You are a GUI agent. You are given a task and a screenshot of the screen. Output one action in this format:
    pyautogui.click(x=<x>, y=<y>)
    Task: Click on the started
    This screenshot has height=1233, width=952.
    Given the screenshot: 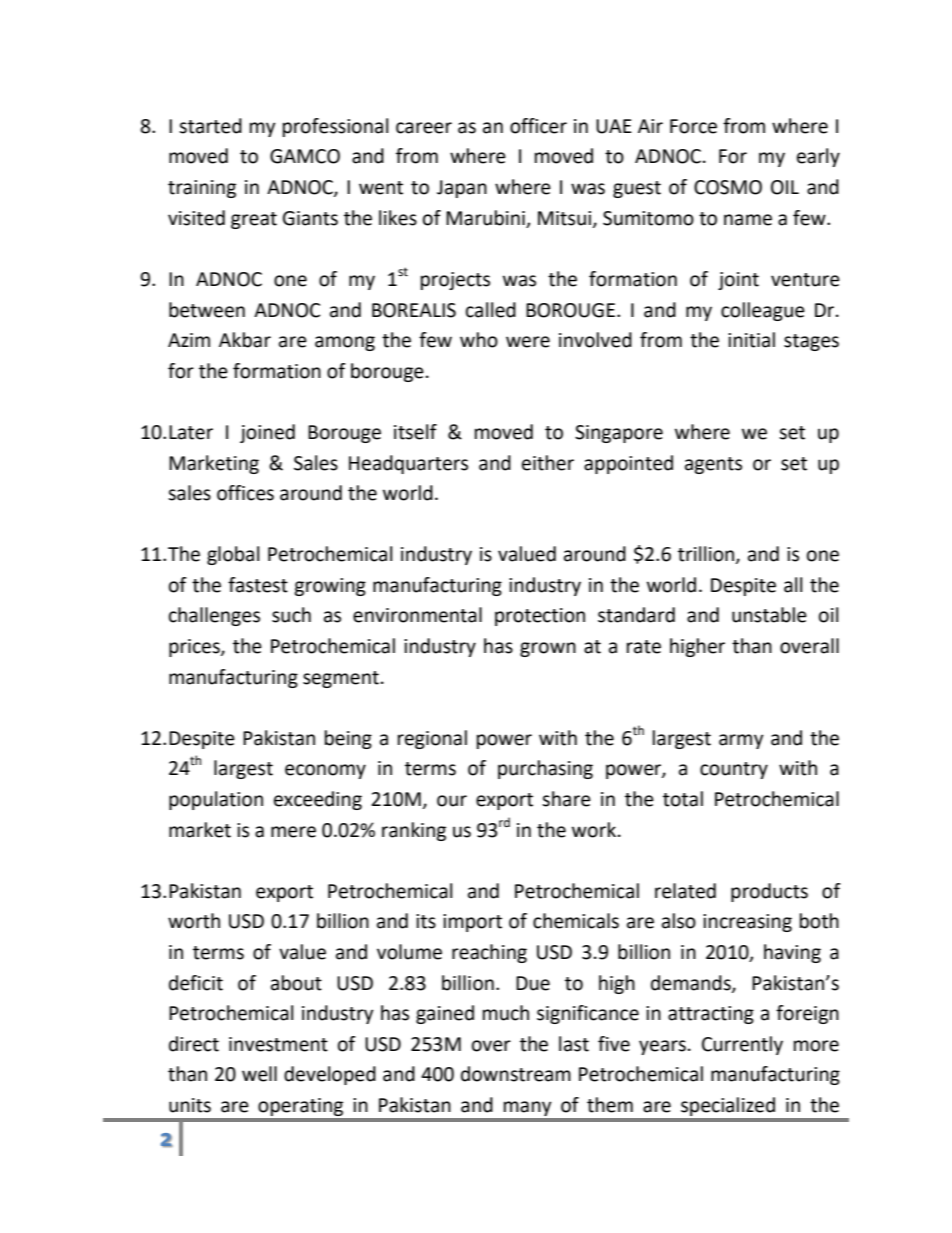 What is the action you would take?
    pyautogui.click(x=210, y=126)
